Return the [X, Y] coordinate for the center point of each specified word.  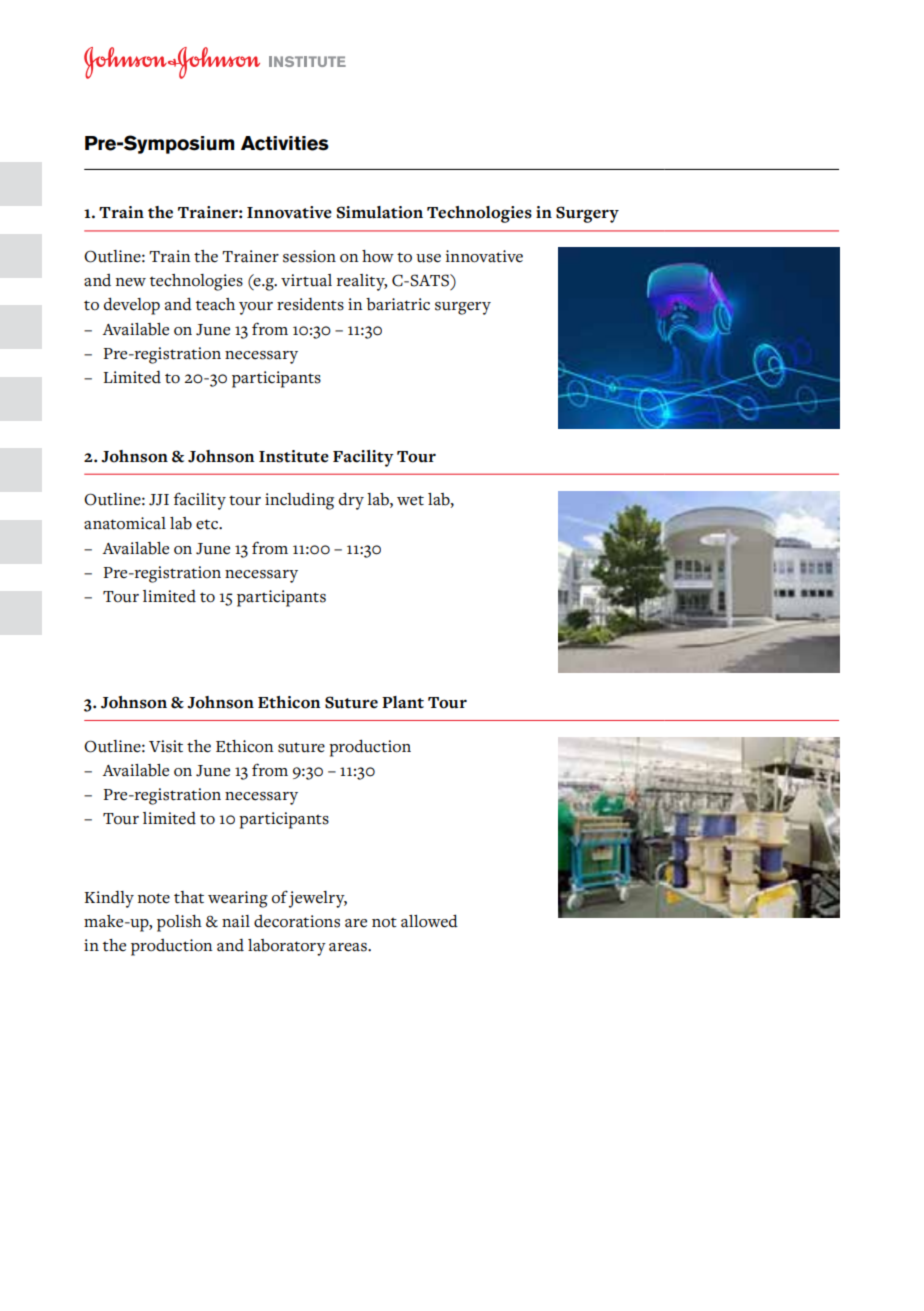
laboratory [287, 947]
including [299, 501]
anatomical [125, 523]
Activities [285, 143]
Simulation [380, 212]
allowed [429, 921]
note [154, 898]
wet [410, 500]
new [131, 282]
